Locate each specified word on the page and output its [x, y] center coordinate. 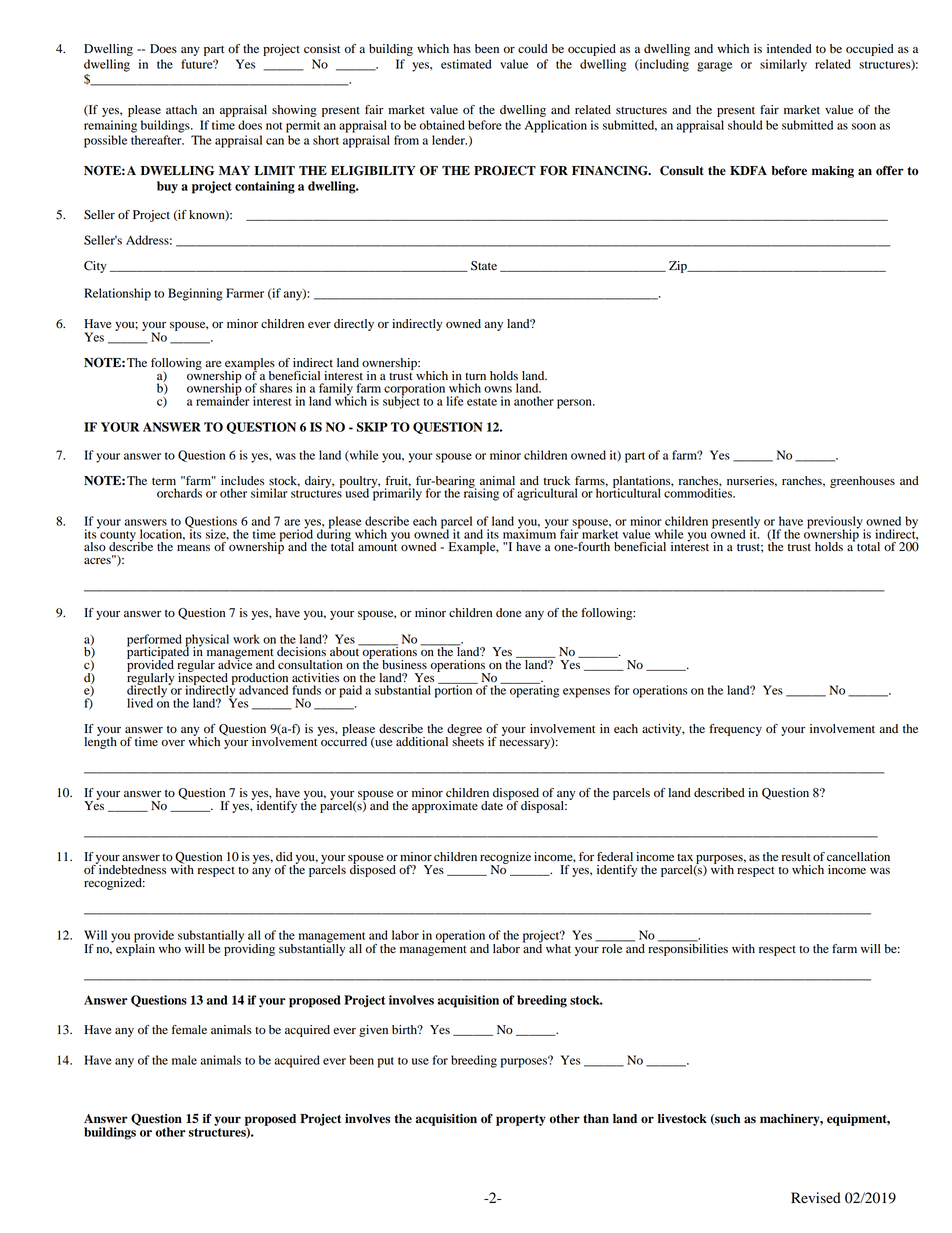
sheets [468, 740]
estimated [466, 64]
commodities [699, 492]
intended [789, 49]
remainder [223, 400]
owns [498, 389]
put [386, 1062]
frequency [735, 730]
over [173, 743]
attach [181, 109]
